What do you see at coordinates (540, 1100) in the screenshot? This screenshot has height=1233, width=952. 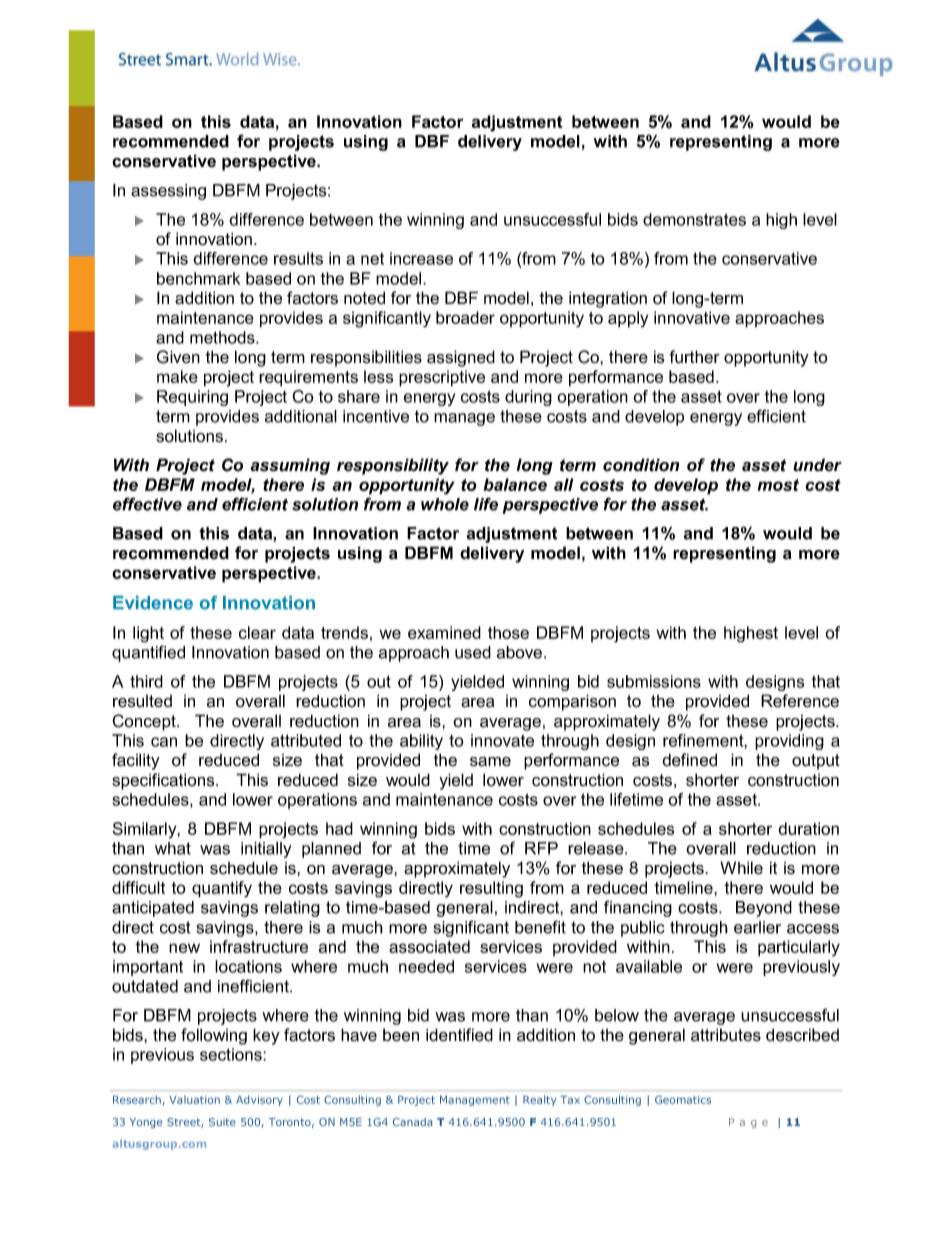 I see `Realty` at bounding box center [540, 1100].
